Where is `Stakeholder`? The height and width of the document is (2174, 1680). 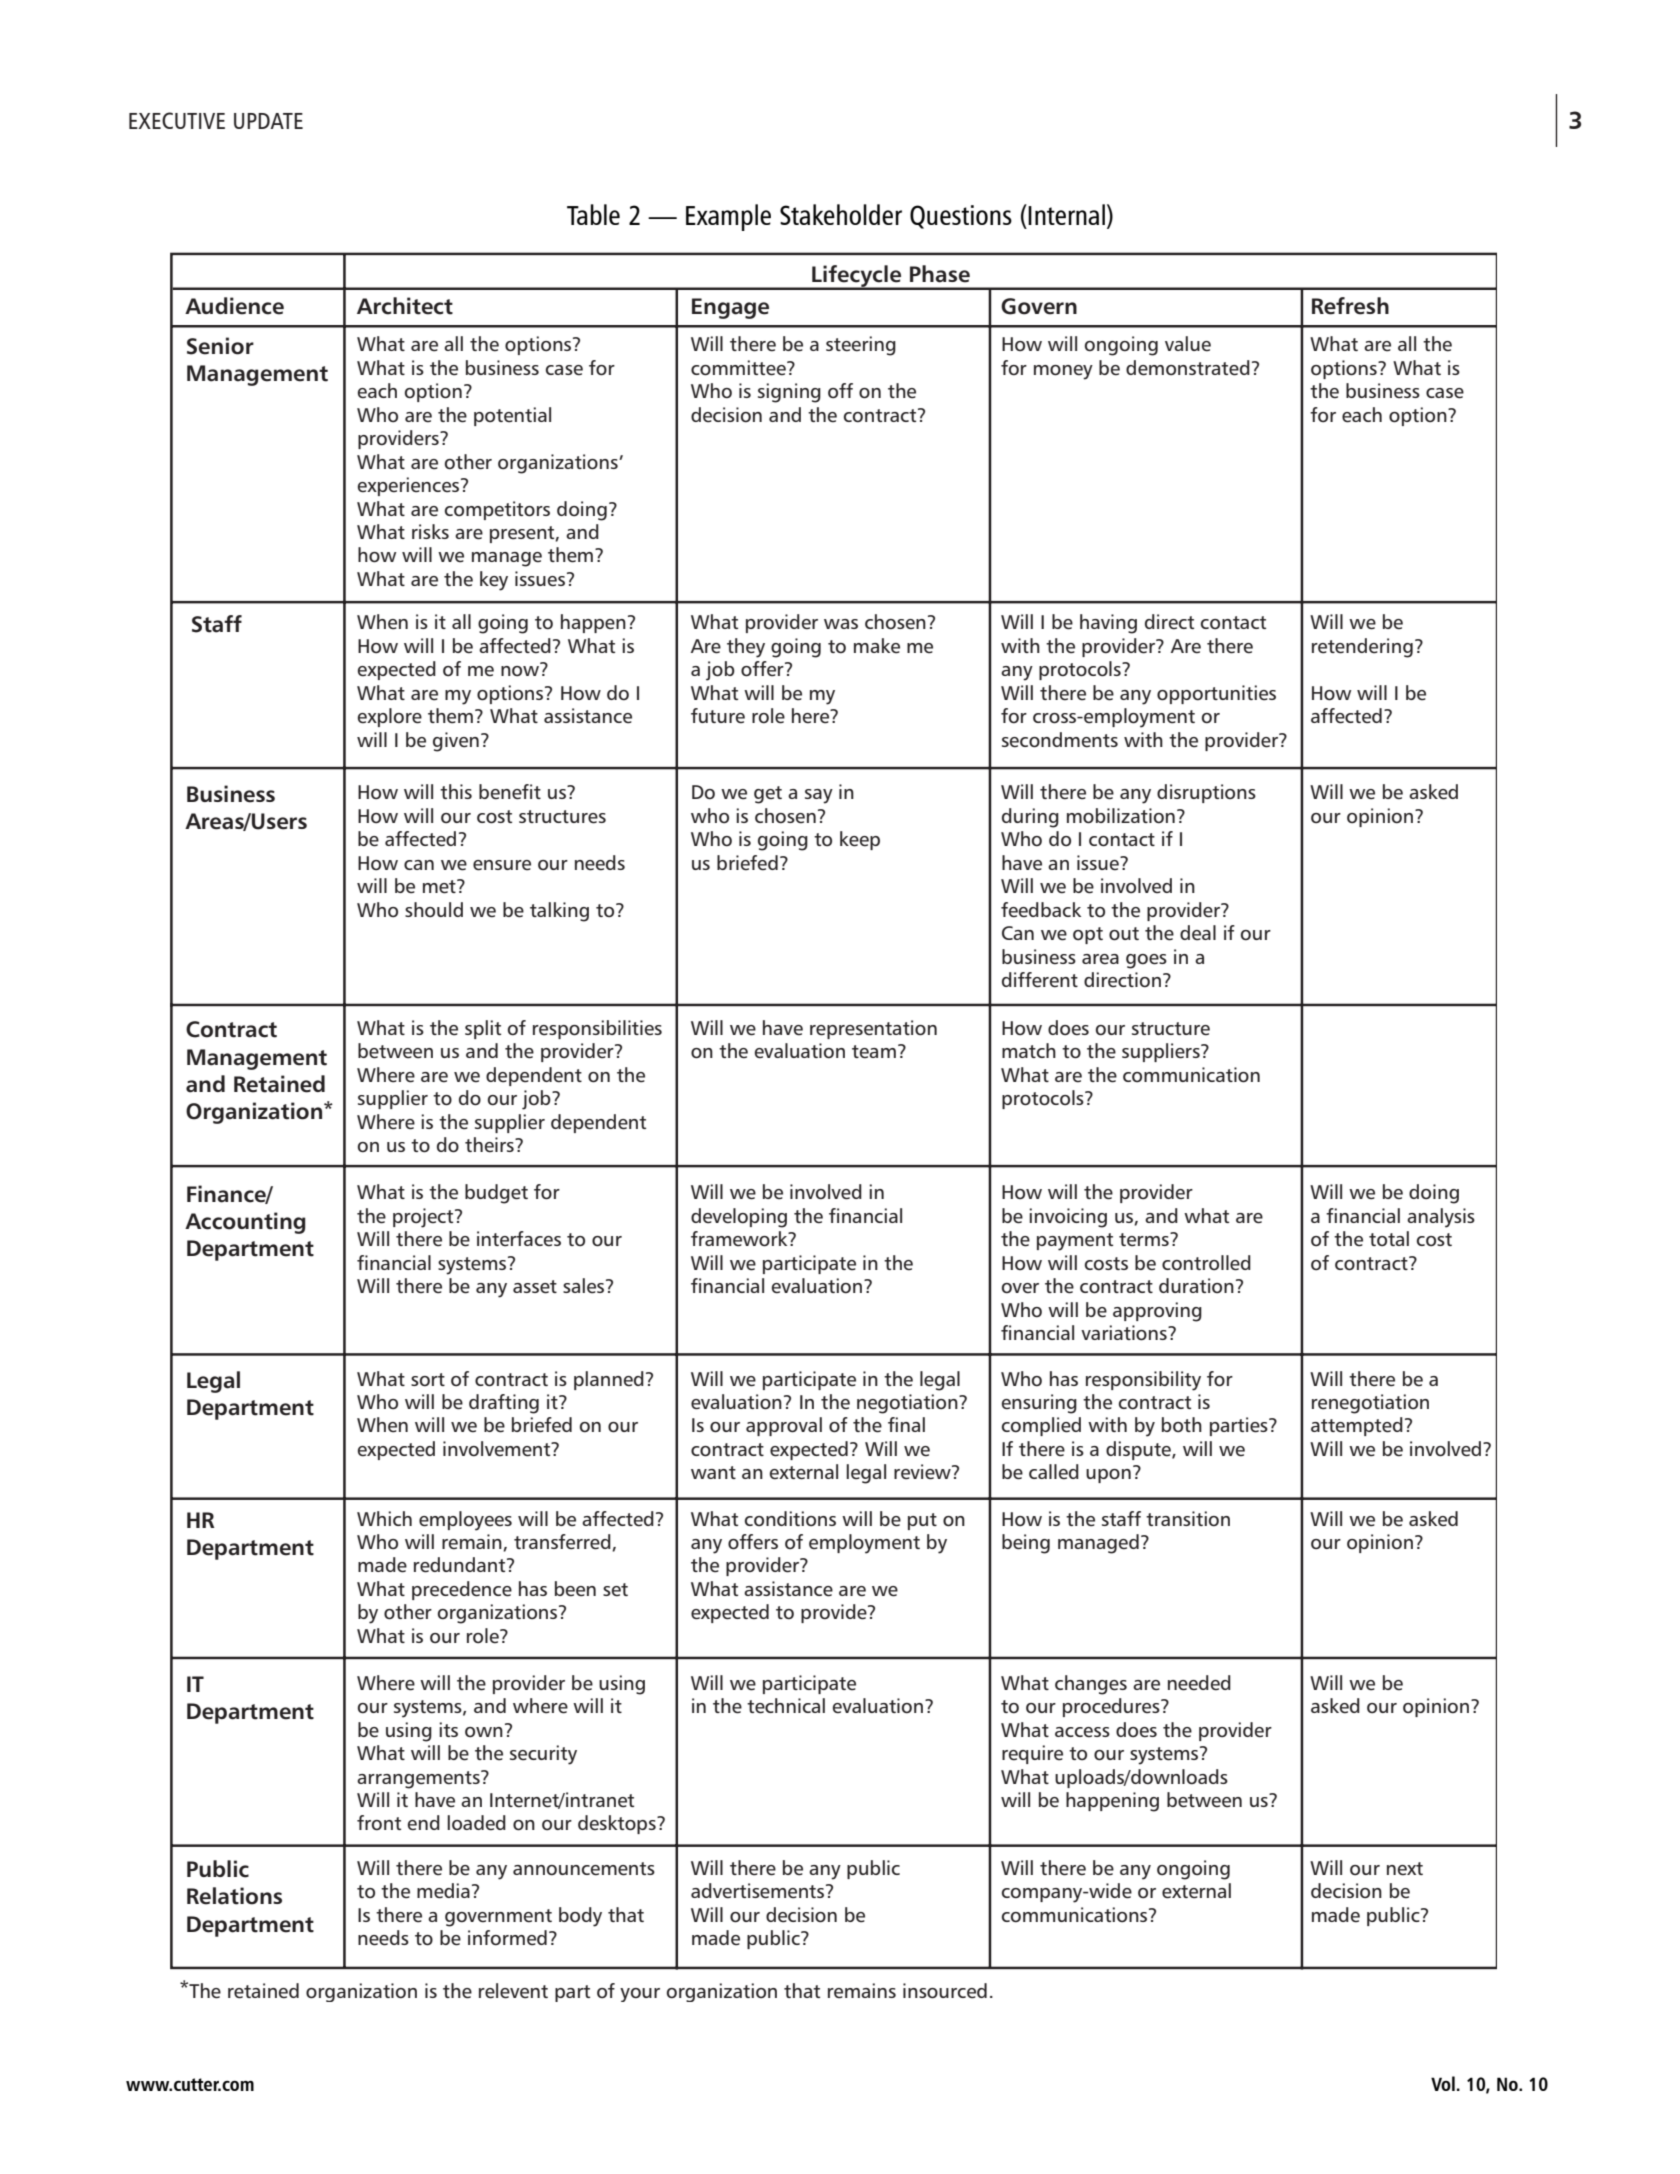 Stakeholder is located at coordinates (841, 214).
